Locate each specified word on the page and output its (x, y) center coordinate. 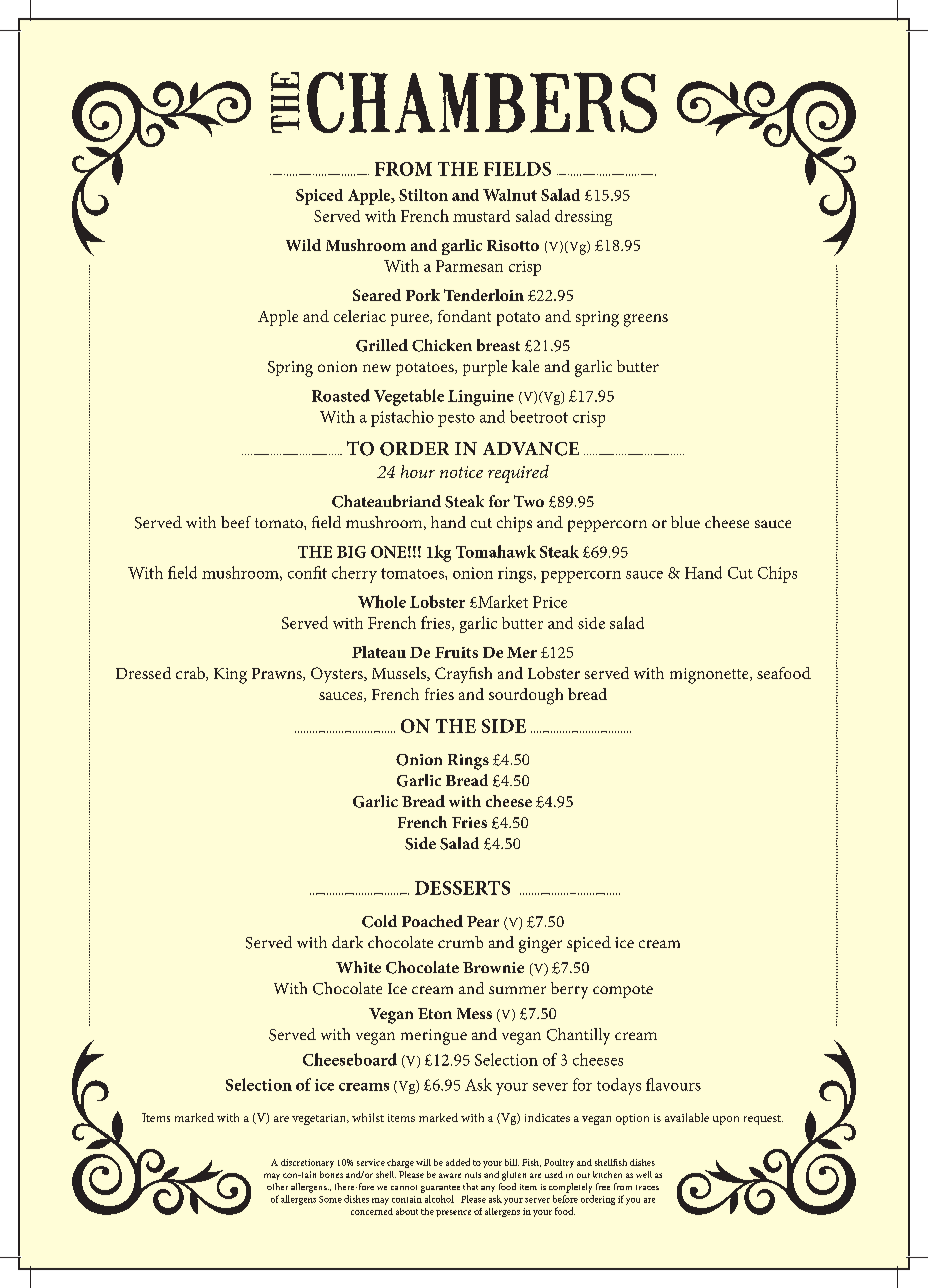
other (277, 1186)
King (230, 676)
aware (450, 1175)
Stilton (423, 195)
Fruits (456, 652)
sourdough (526, 696)
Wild (303, 245)
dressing (583, 218)
